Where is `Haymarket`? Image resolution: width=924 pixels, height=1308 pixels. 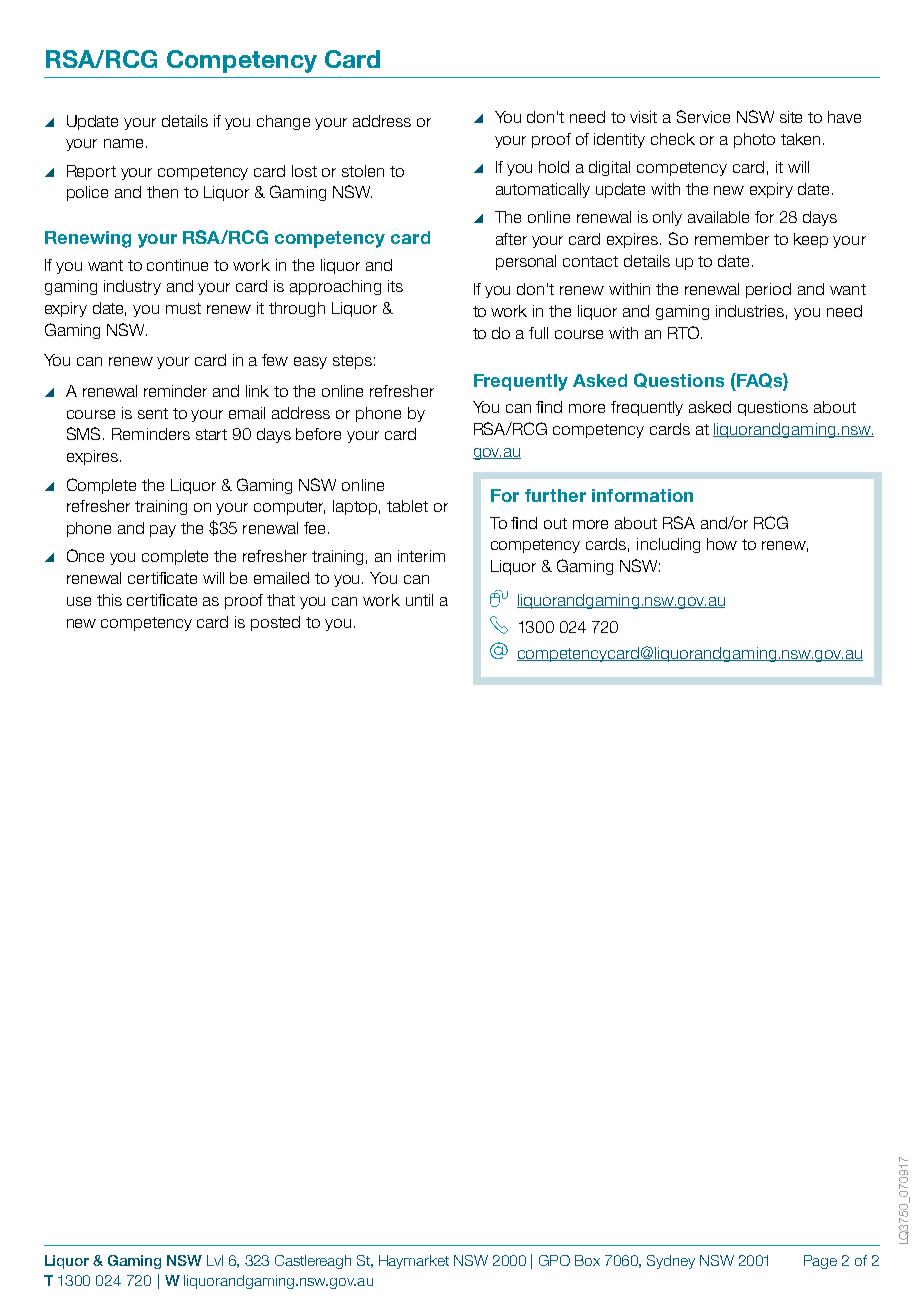
Haymarket is located at coordinates (414, 1262).
